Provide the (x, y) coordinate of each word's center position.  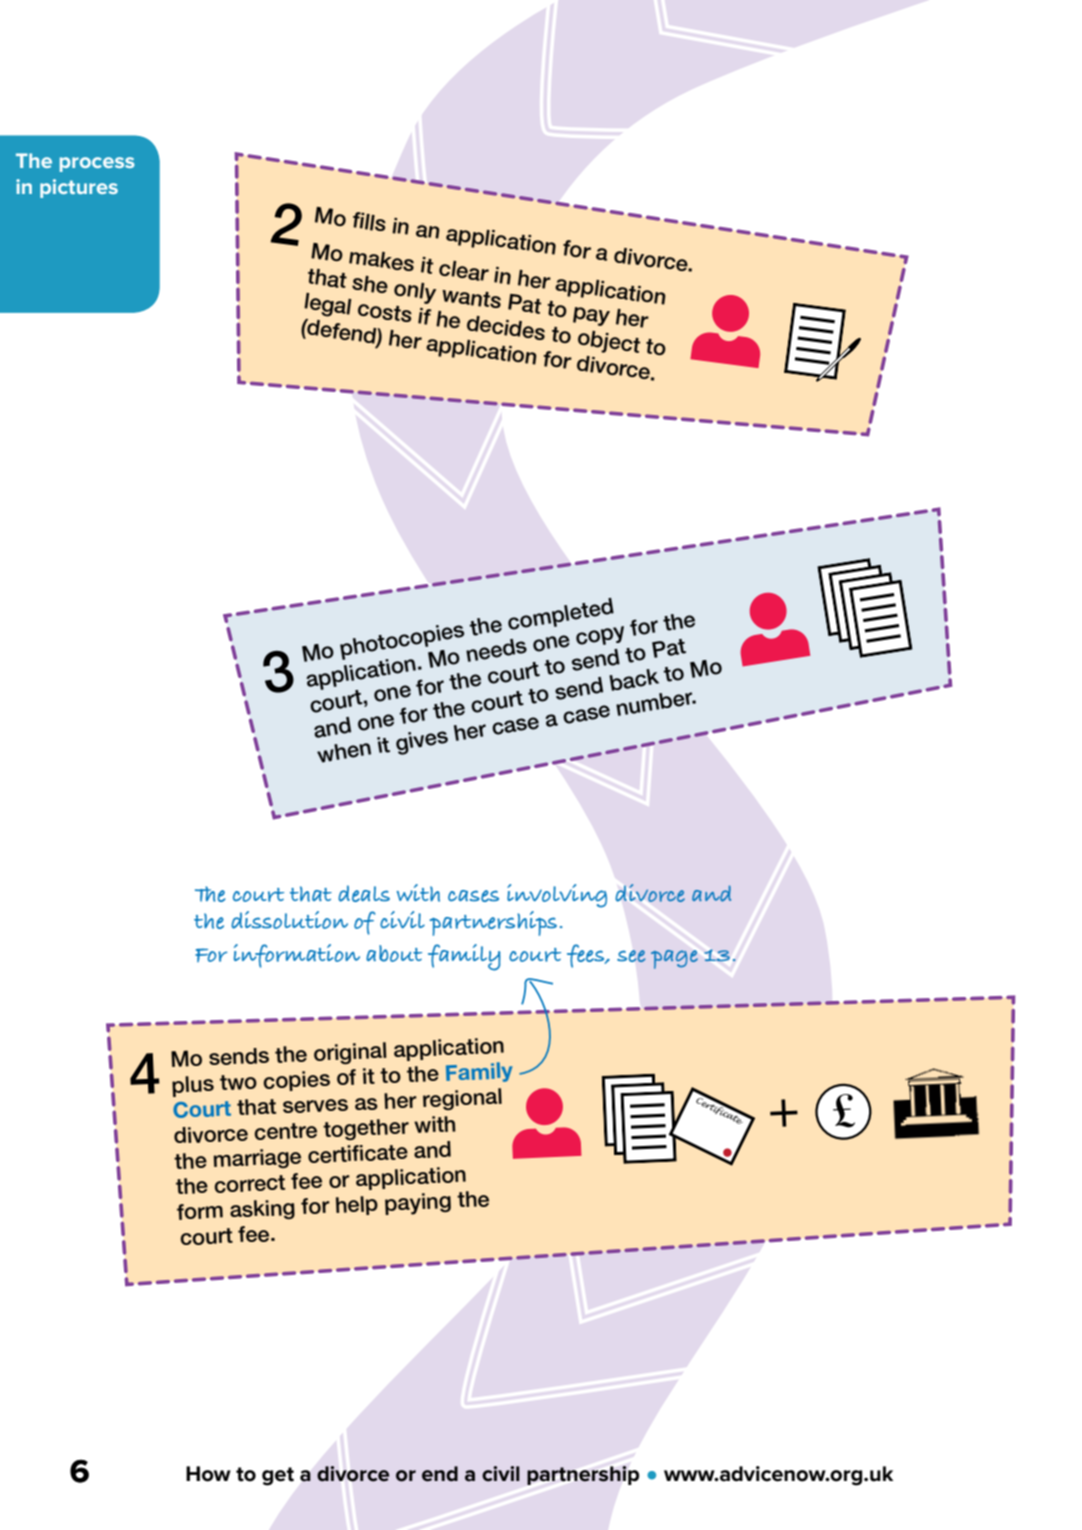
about (394, 953)
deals (364, 893)
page (674, 959)
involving (557, 896)
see (631, 956)
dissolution (289, 920)
